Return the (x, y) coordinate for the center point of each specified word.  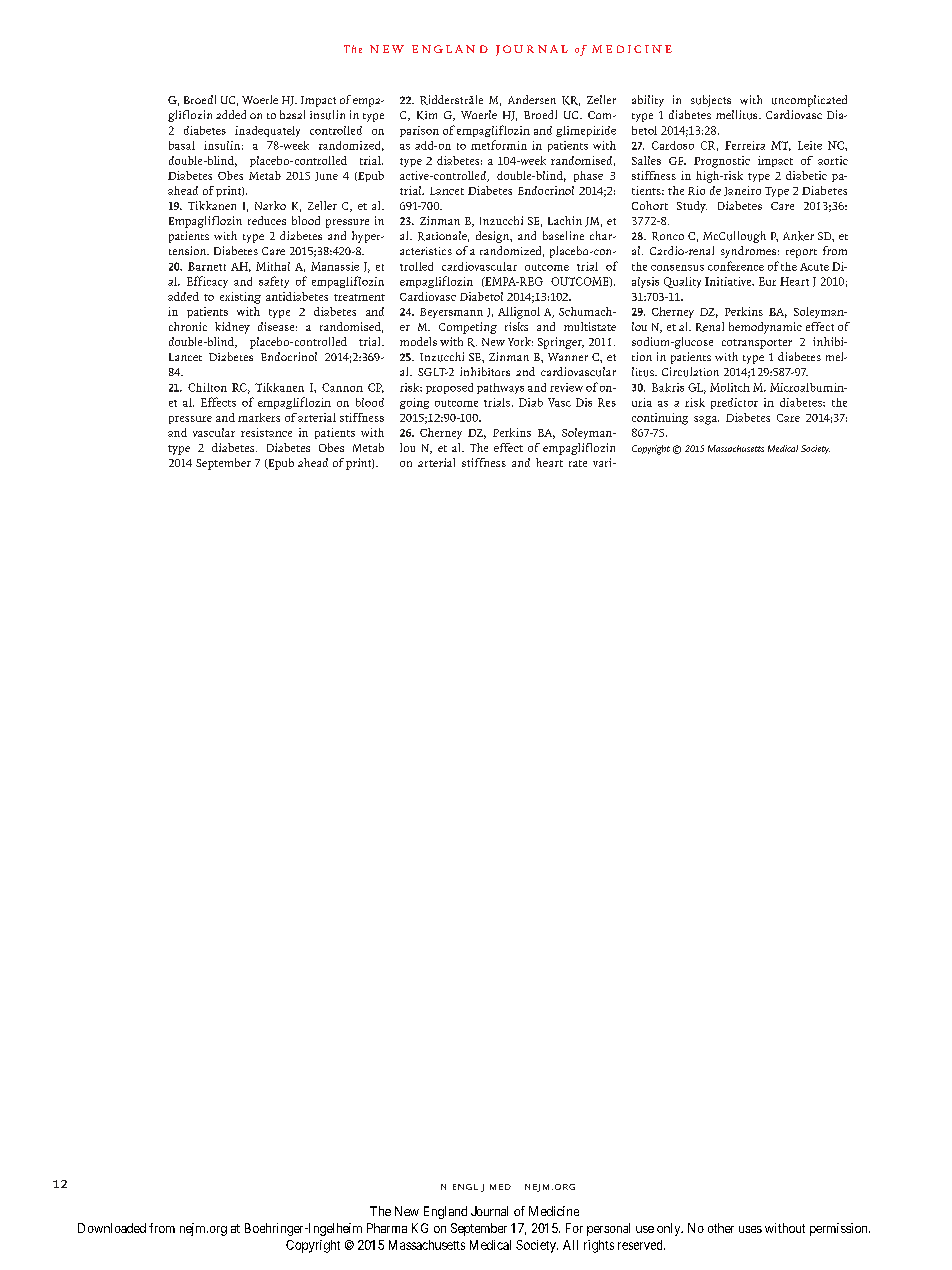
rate (578, 463)
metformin (499, 145)
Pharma (387, 1228)
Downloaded (112, 1228)
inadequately (267, 131)
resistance (266, 432)
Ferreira (745, 145)
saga (706, 420)
